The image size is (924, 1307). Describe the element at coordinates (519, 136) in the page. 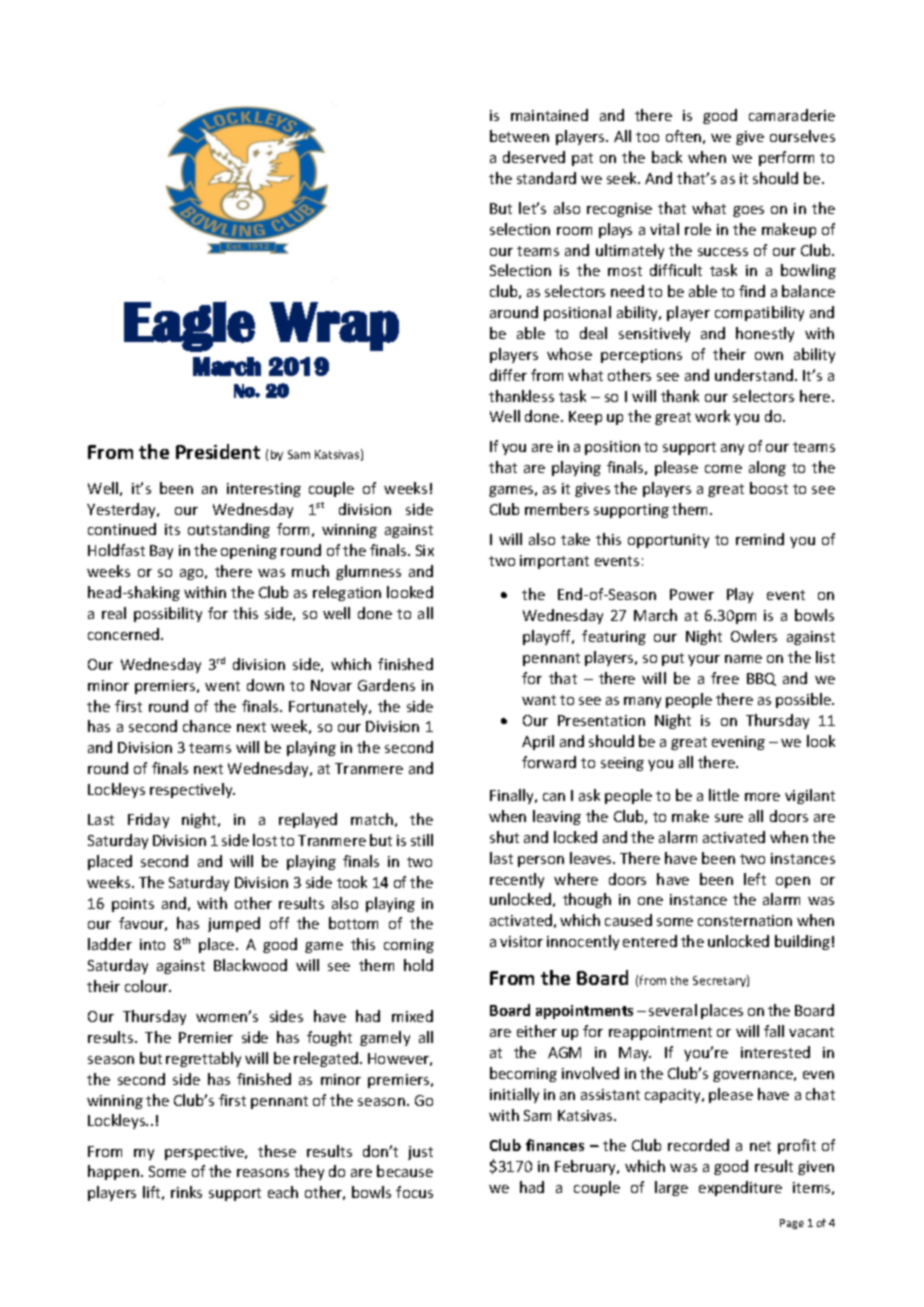

I see `between` at that location.
